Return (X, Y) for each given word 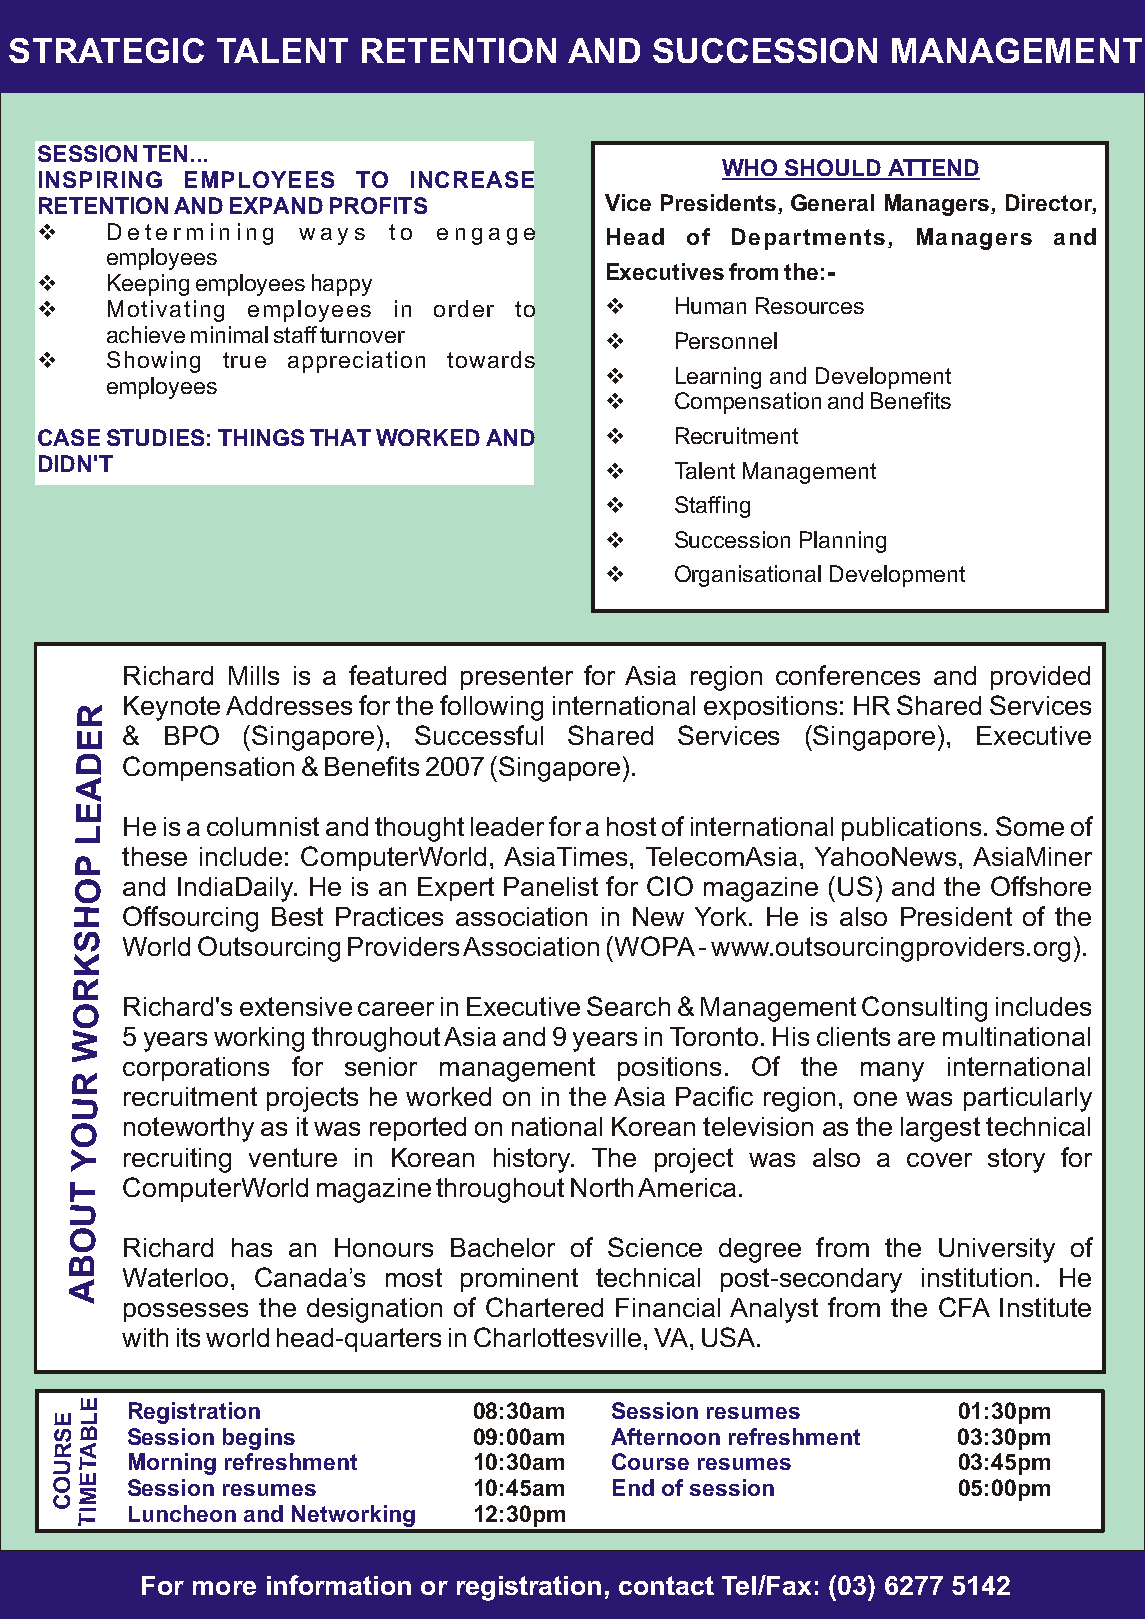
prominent (519, 1280)
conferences (848, 675)
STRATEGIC (106, 50)
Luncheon (182, 1513)
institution (977, 1277)
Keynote (172, 708)
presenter (517, 678)
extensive (296, 1006)
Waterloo (175, 1277)
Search (628, 1006)
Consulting (924, 1009)
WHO (751, 169)
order (464, 308)
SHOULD (833, 169)
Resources (810, 305)
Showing (153, 362)
